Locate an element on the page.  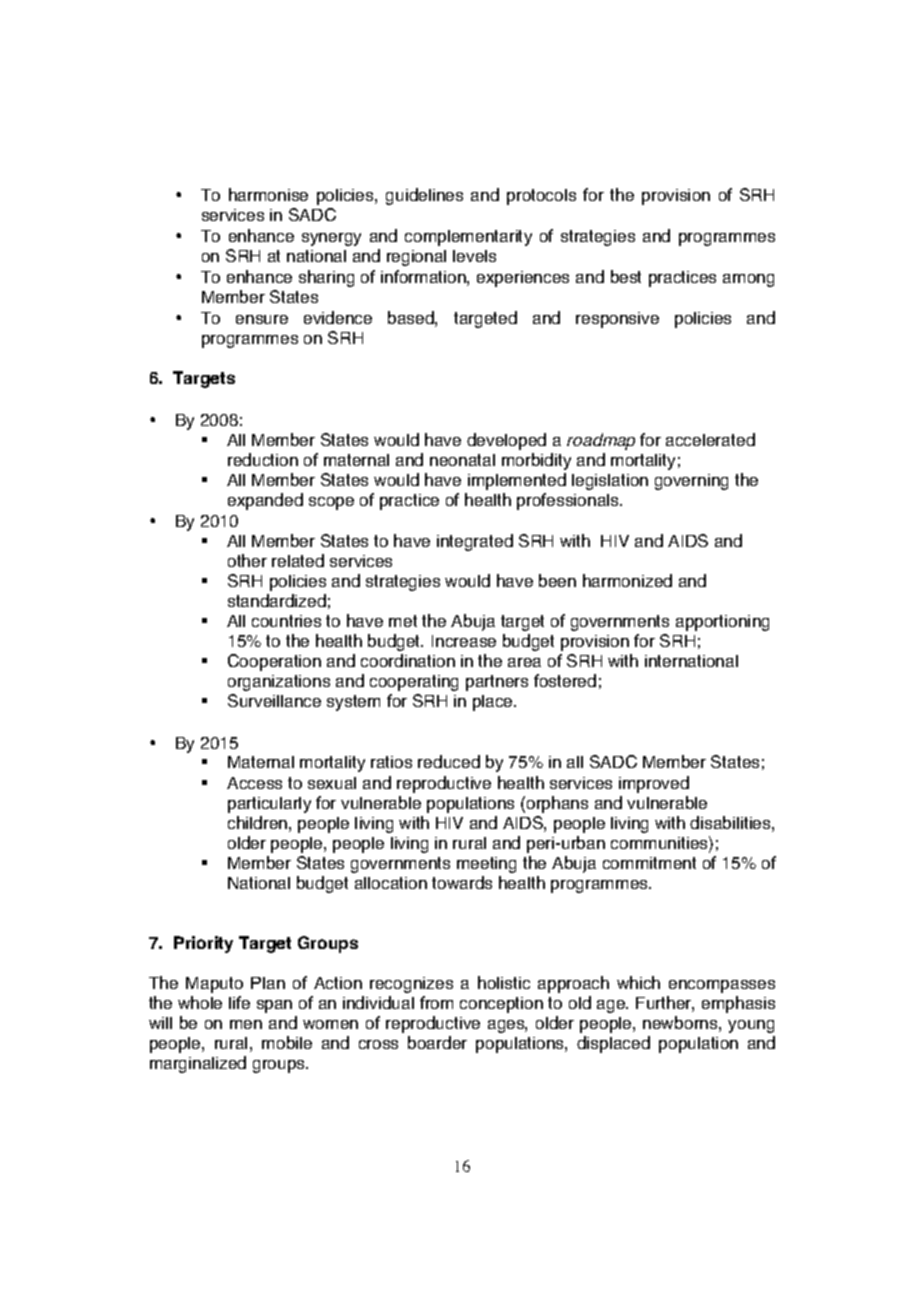
best is located at coordinates (626, 276).
